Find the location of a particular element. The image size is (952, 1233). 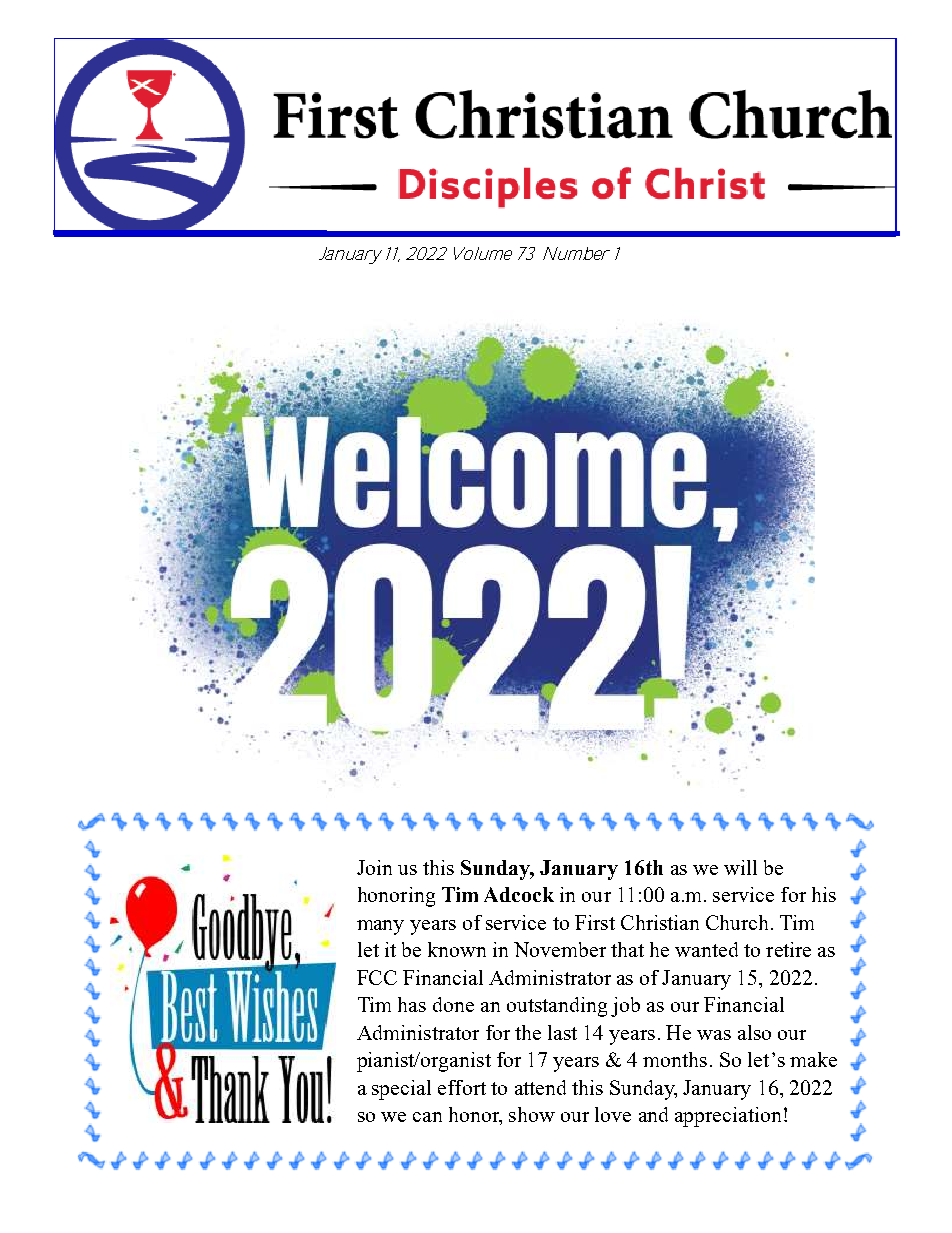

love is located at coordinates (613, 1114).
